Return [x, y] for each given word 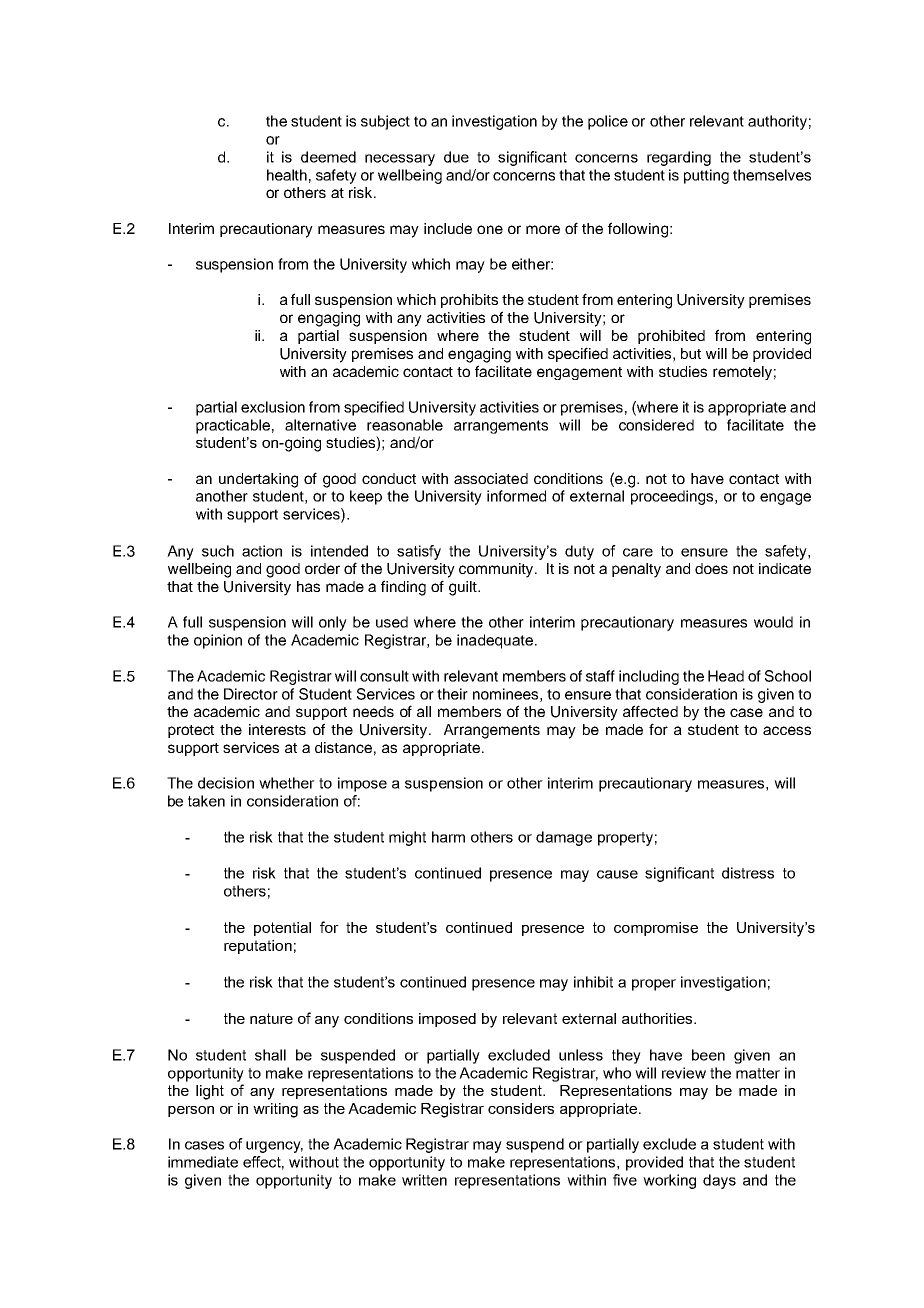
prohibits [469, 301]
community [497, 570]
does [711, 568]
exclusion [273, 407]
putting [706, 176]
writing [275, 1110]
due [456, 157]
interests [277, 729]
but [691, 353]
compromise [656, 929]
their [452, 694]
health [287, 175]
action [262, 551]
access [787, 730]
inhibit [593, 982]
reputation [258, 947]
